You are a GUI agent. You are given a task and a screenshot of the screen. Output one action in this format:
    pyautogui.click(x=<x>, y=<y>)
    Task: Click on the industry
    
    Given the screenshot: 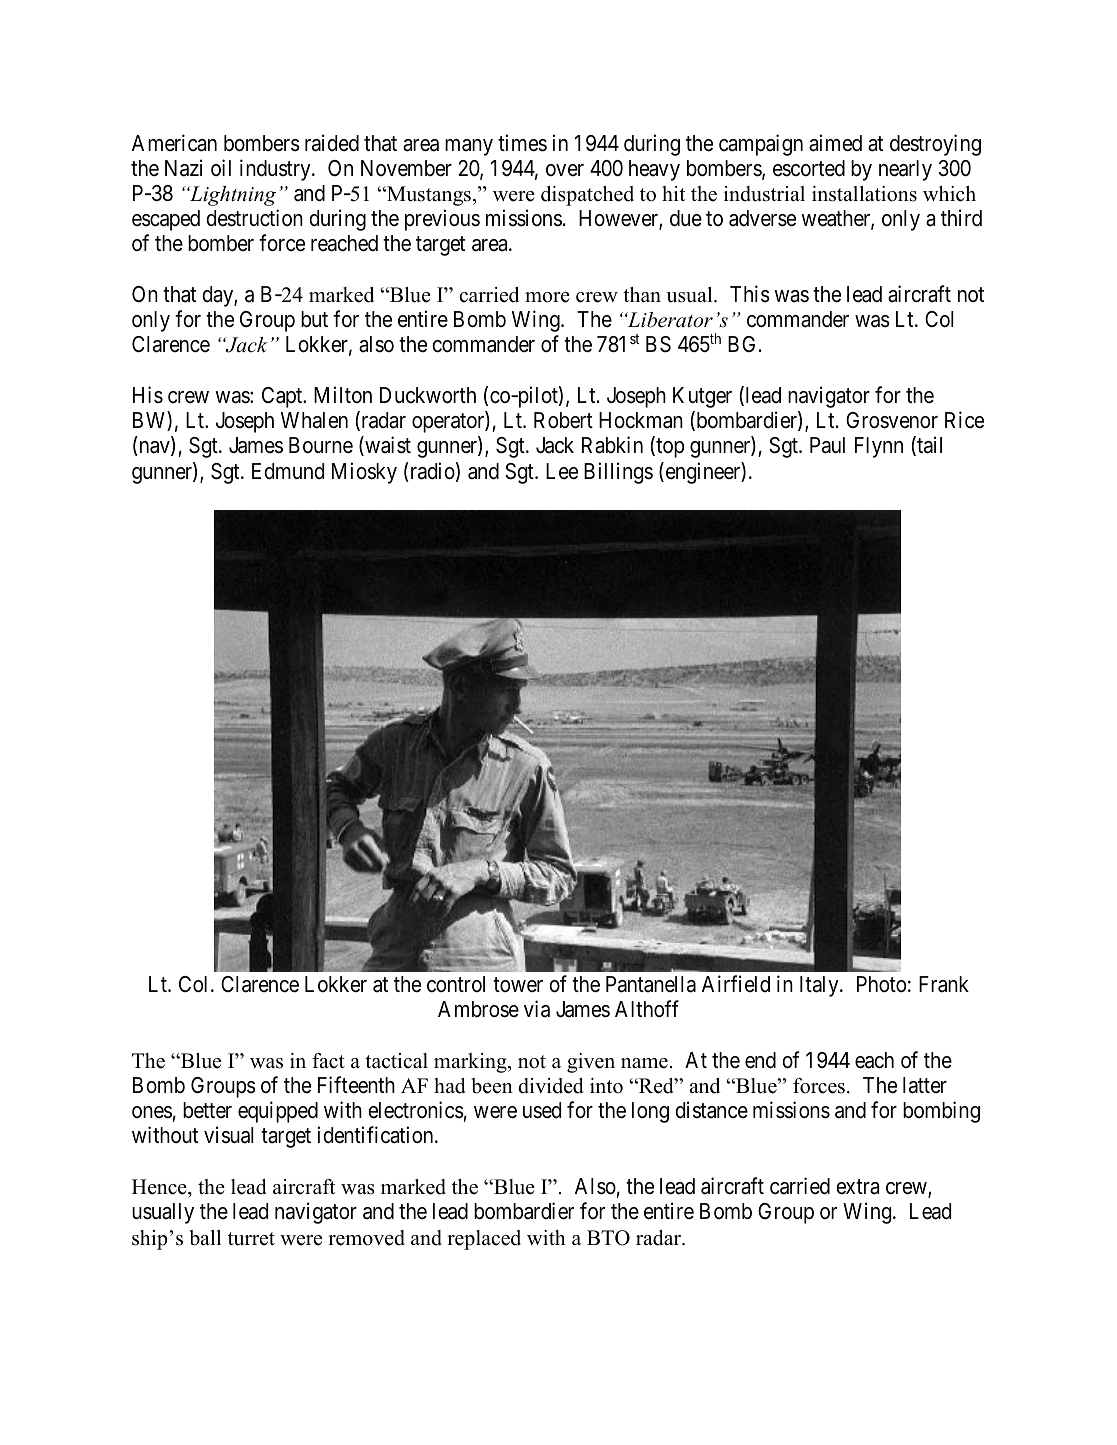 What is the action you would take?
    pyautogui.click(x=276, y=170)
